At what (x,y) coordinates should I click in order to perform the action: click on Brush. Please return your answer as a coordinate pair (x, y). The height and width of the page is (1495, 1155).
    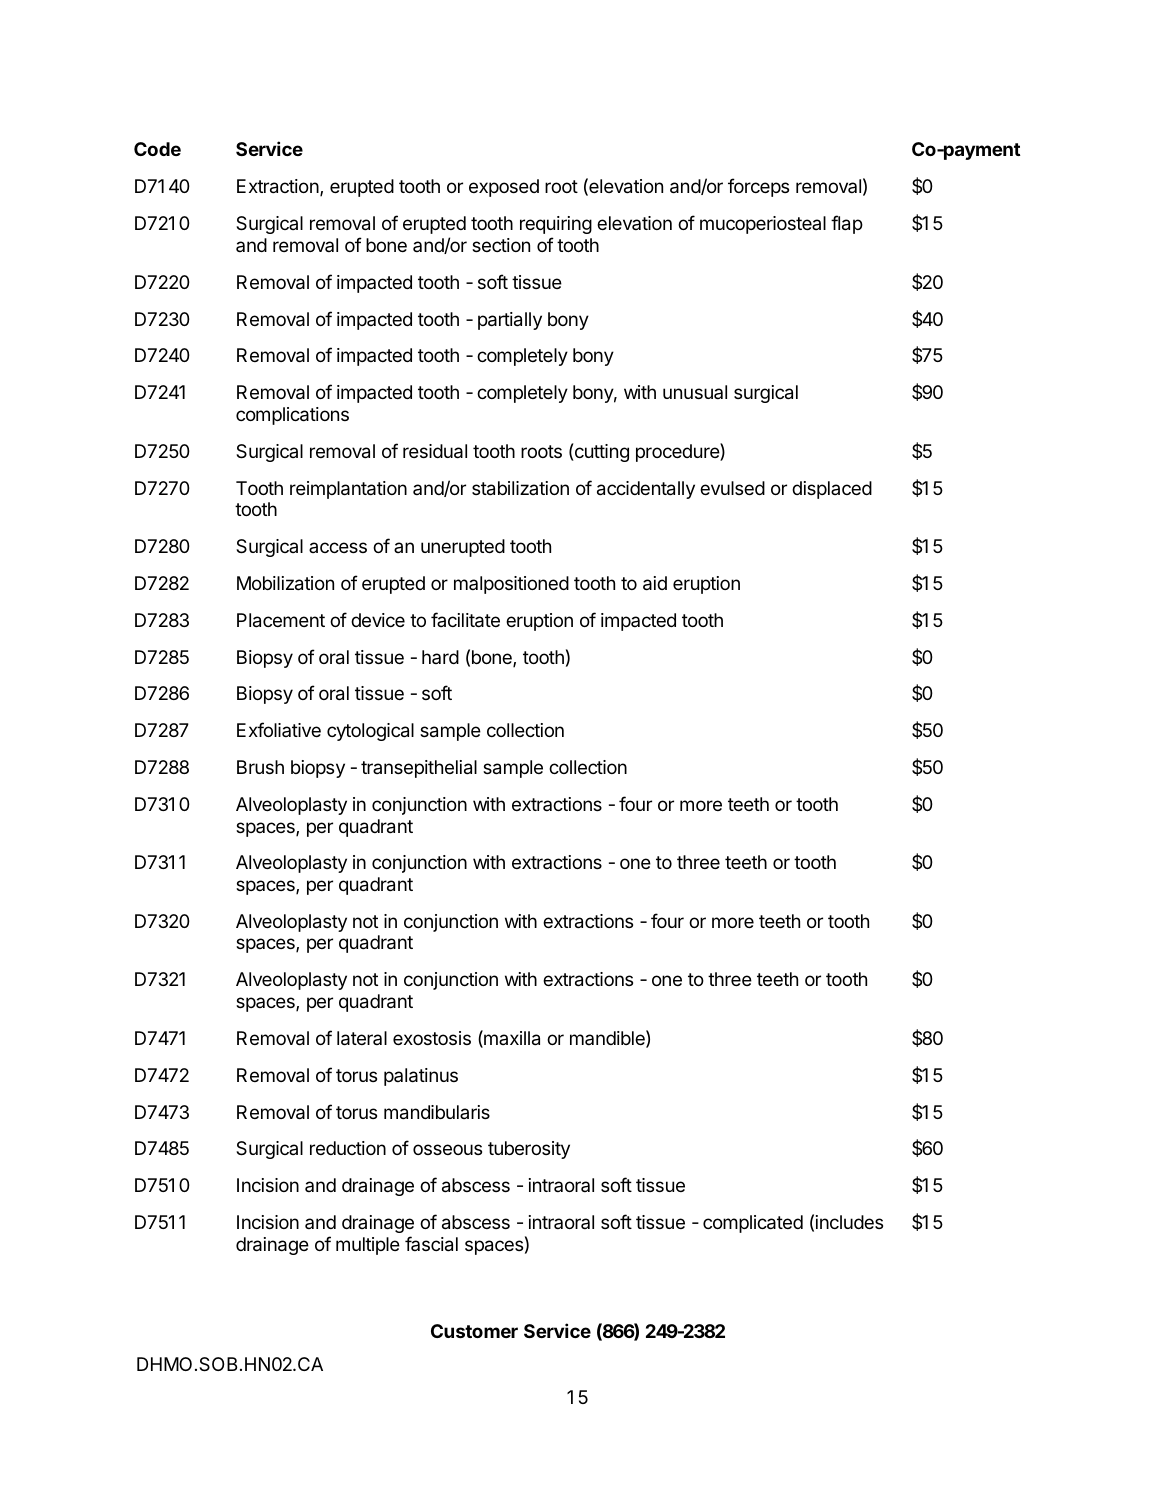
    Looking at the image, I should click on (260, 767).
